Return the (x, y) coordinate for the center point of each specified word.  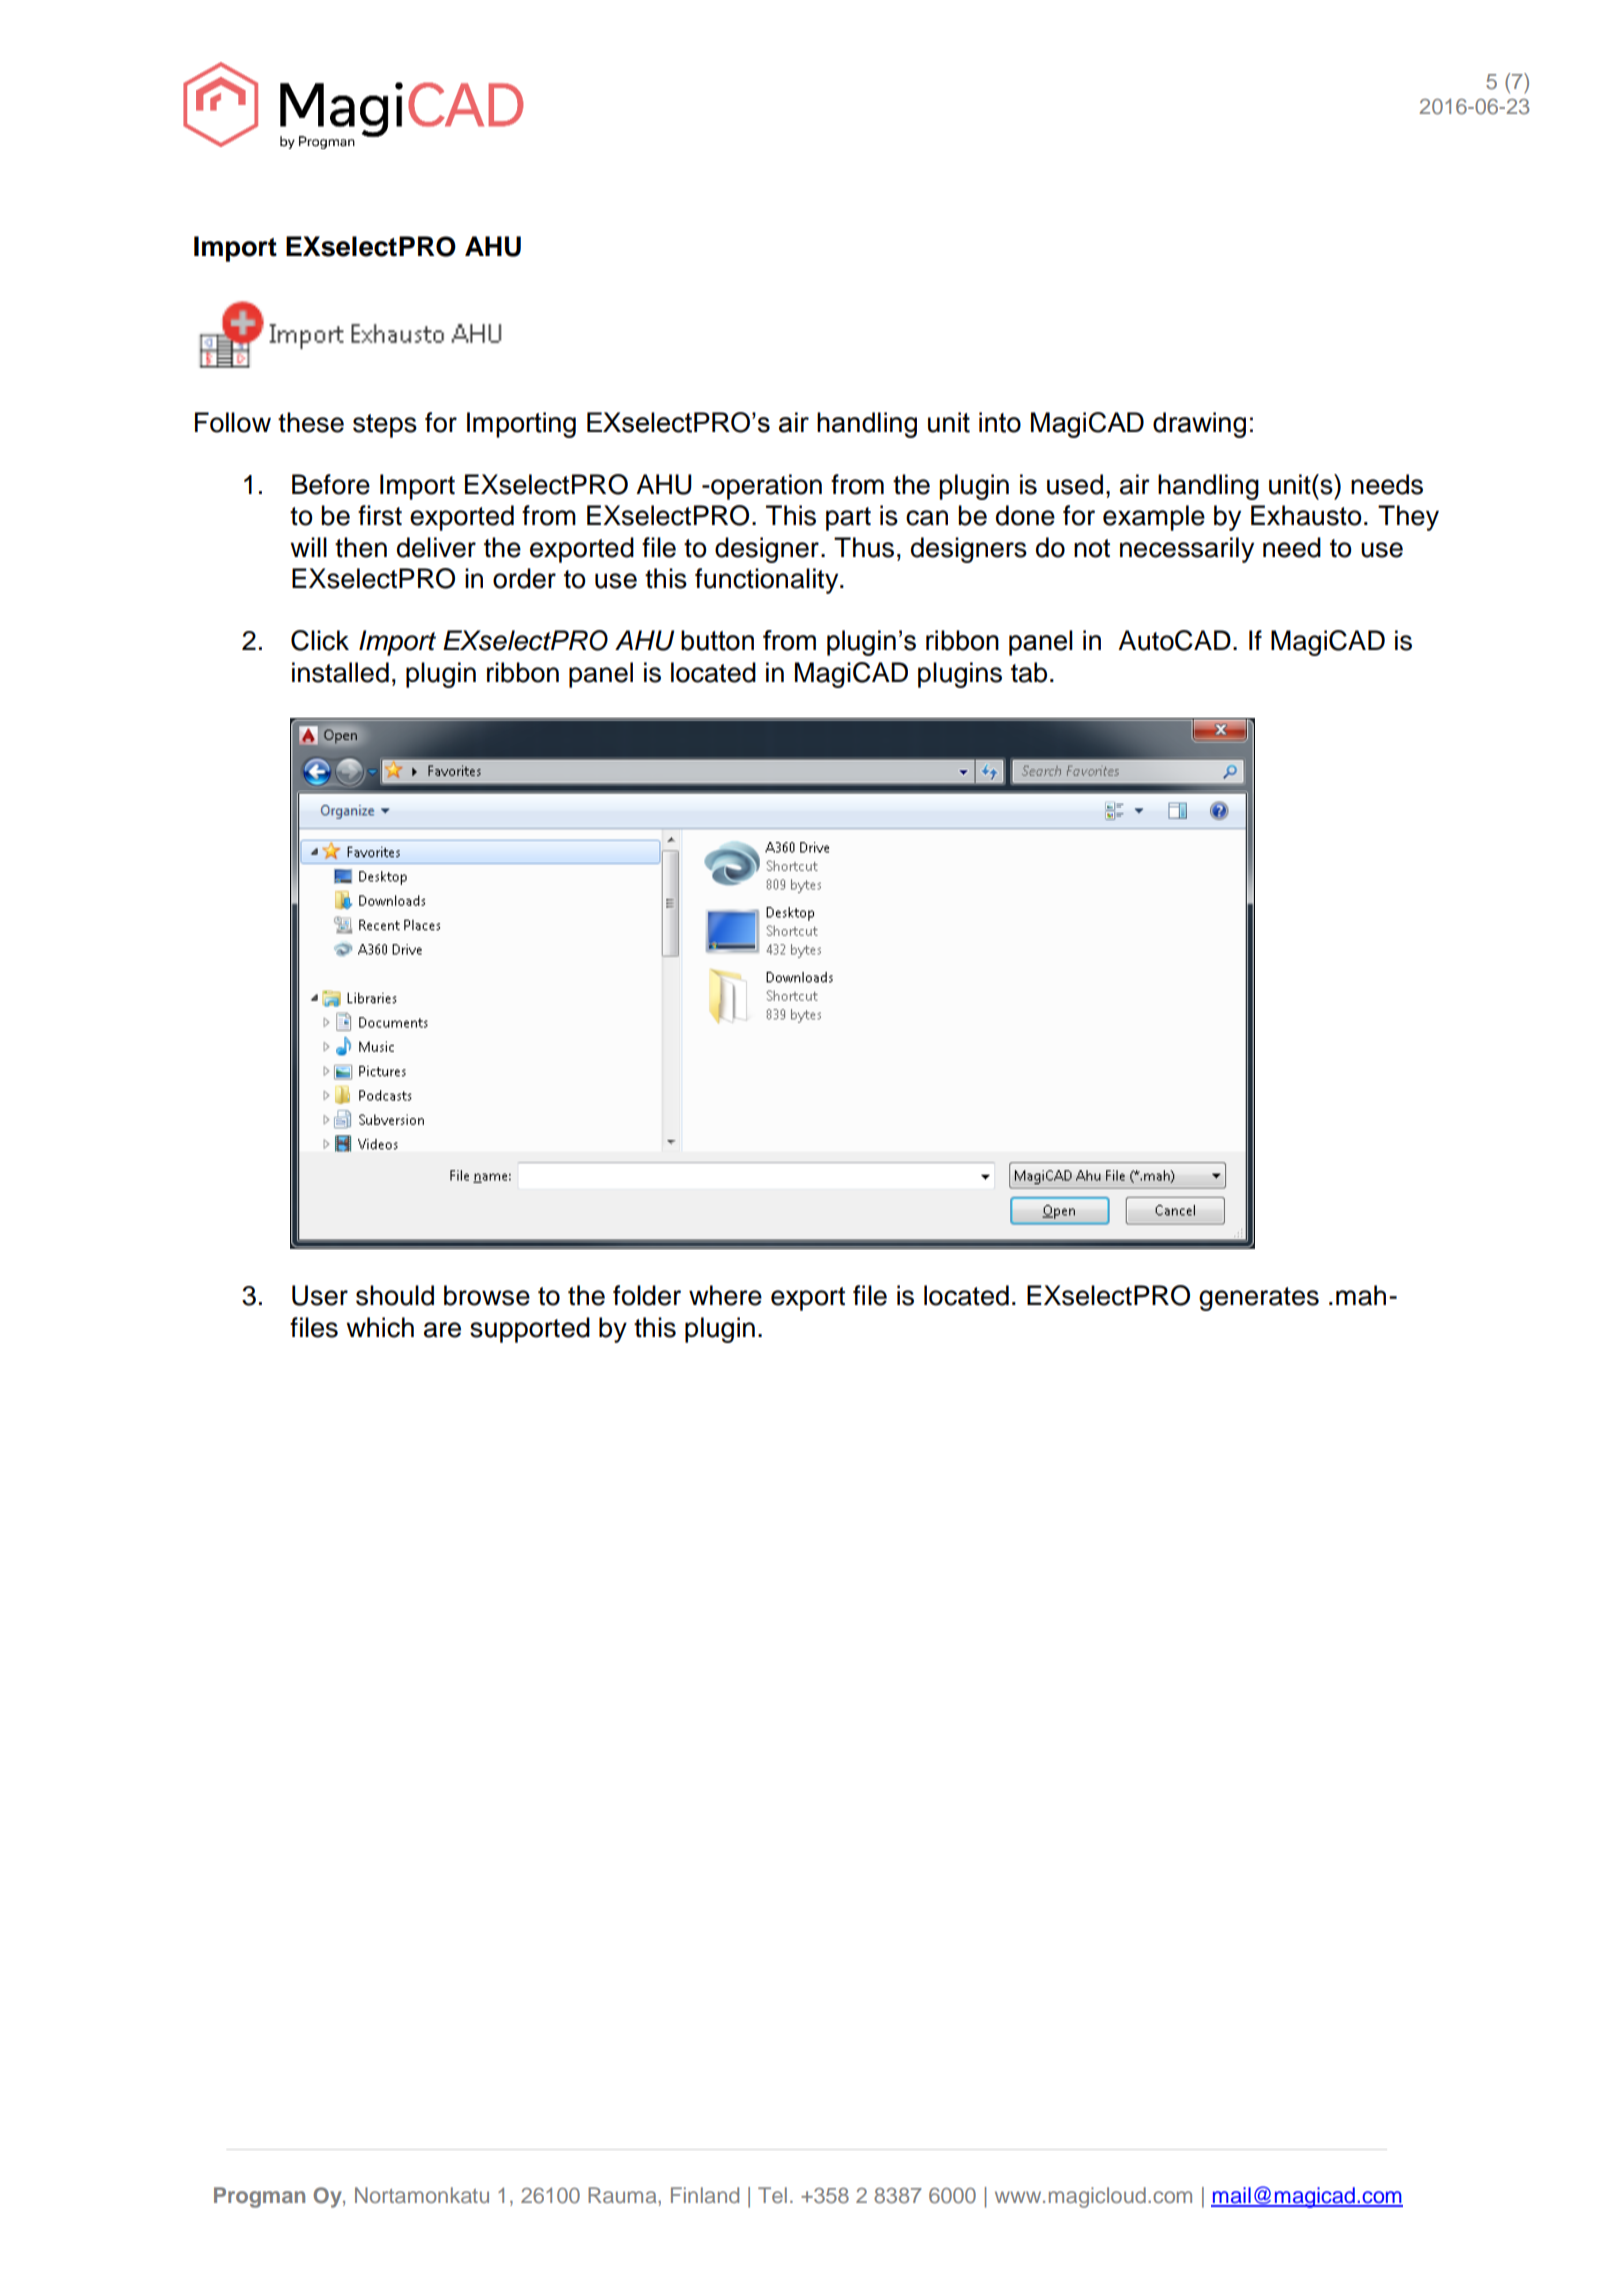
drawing (1199, 425)
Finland (705, 2195)
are (442, 1330)
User (320, 1295)
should (395, 1295)
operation (765, 487)
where (725, 1295)
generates (1259, 1299)
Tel (772, 2195)
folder (647, 1295)
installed (340, 672)
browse (487, 1295)
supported (530, 1330)
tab (1029, 672)
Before (331, 484)
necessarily (1187, 550)
